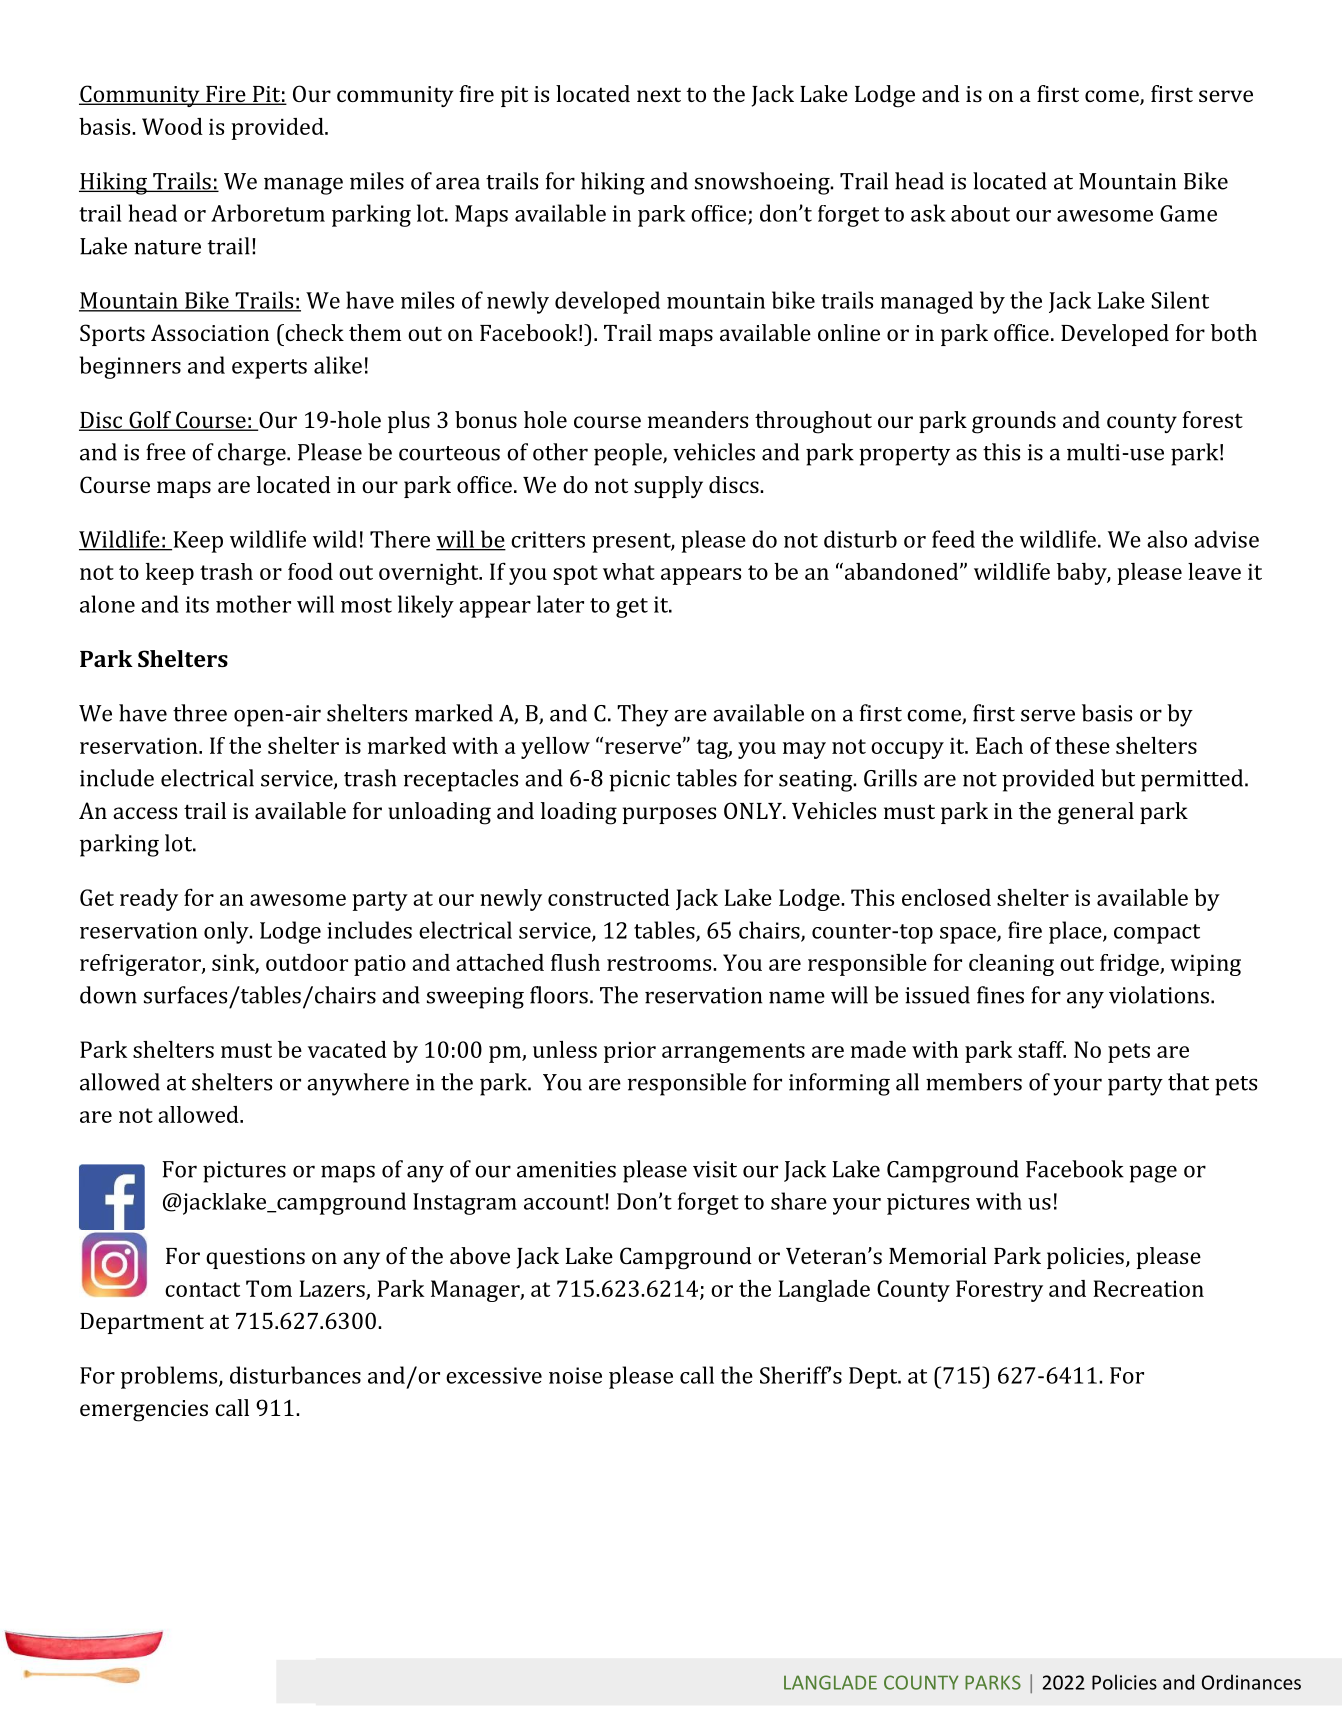 This image has width=1342, height=1736. I want to click on Game, so click(1188, 213).
